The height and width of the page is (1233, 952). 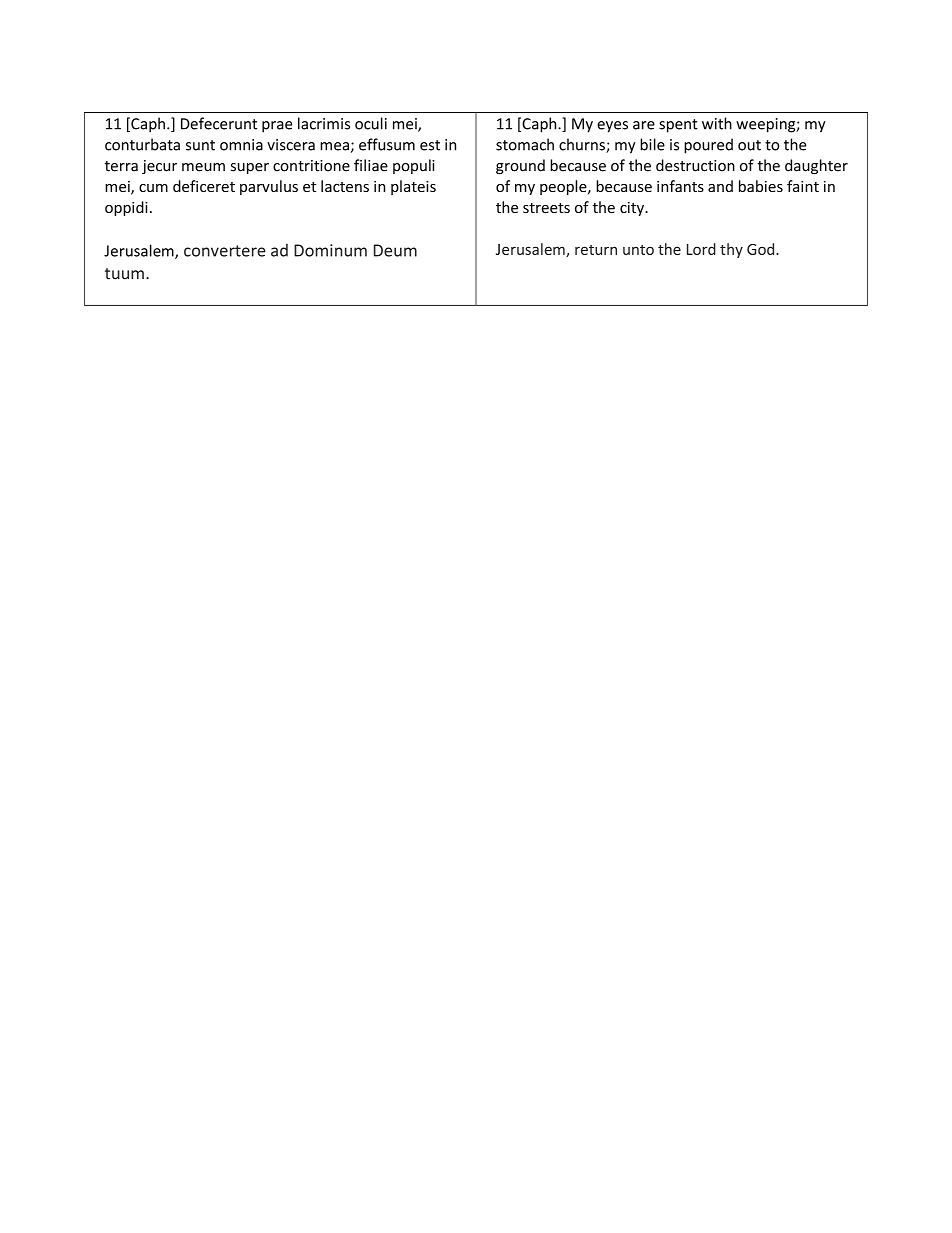 I want to click on streets, so click(x=546, y=208).
